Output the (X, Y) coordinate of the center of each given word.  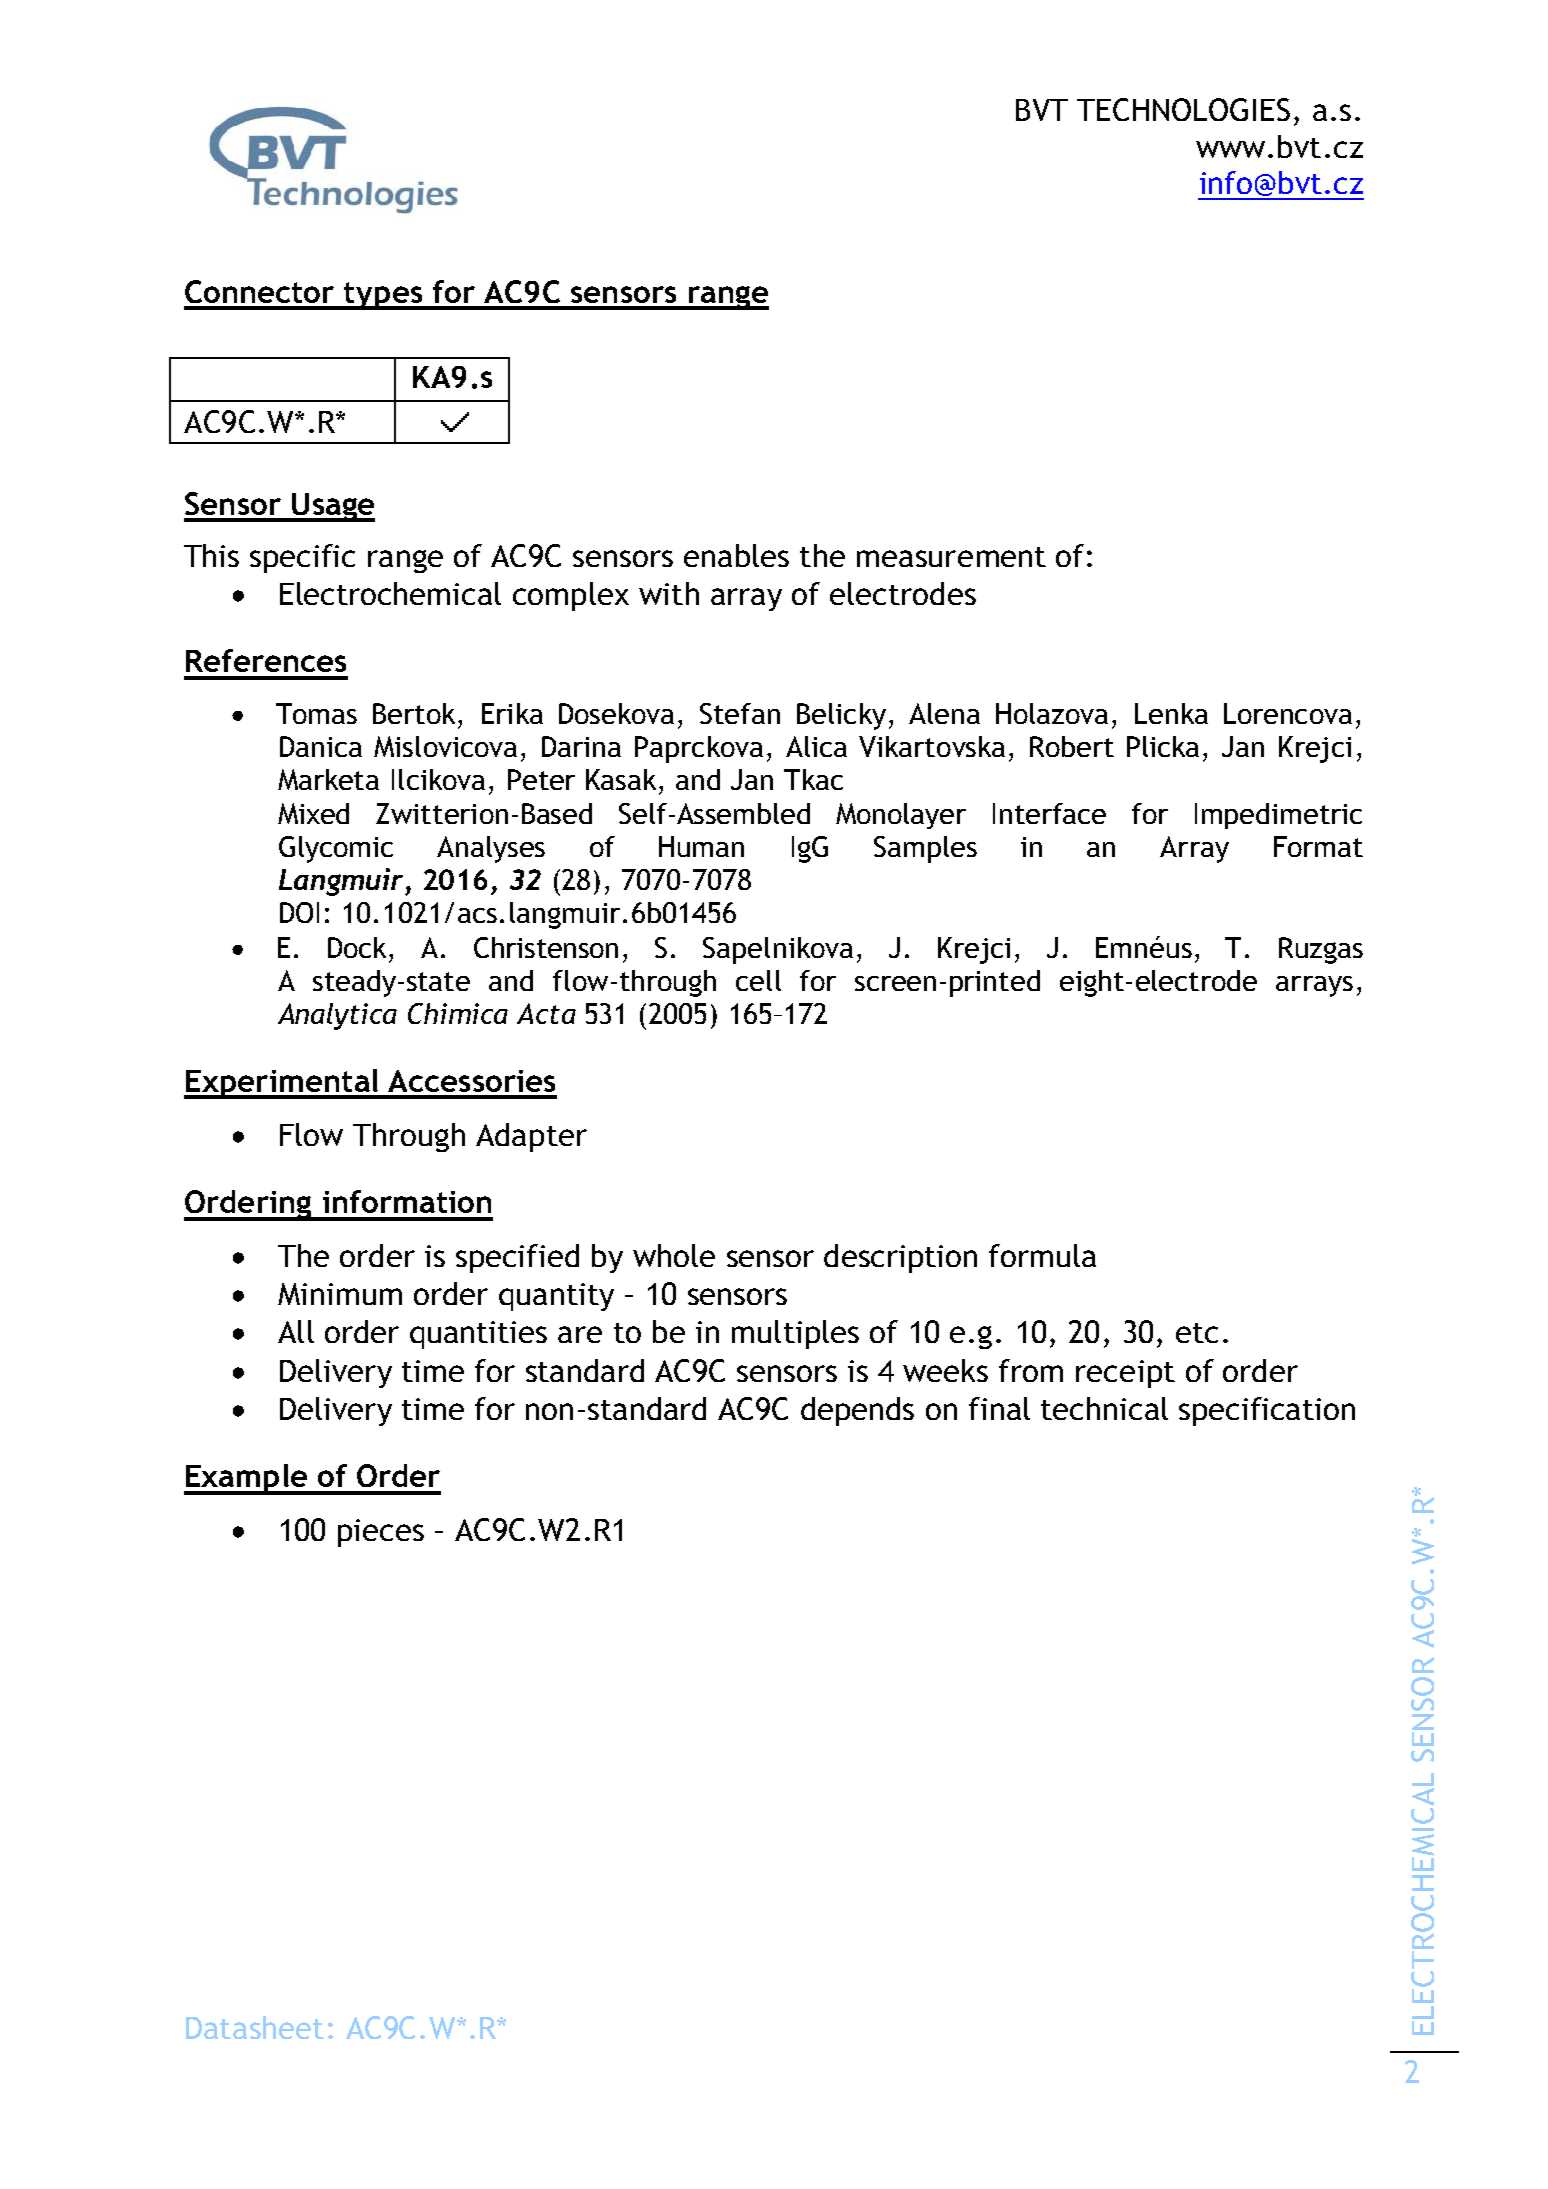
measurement (951, 557)
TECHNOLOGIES (1183, 109)
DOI (299, 912)
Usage (332, 507)
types (384, 296)
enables (736, 555)
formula (1042, 1255)
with (669, 593)
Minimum (340, 1294)
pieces (381, 1533)
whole (674, 1255)
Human (701, 846)
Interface (1049, 813)
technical (1104, 1408)
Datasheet (255, 2027)
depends (857, 1411)
